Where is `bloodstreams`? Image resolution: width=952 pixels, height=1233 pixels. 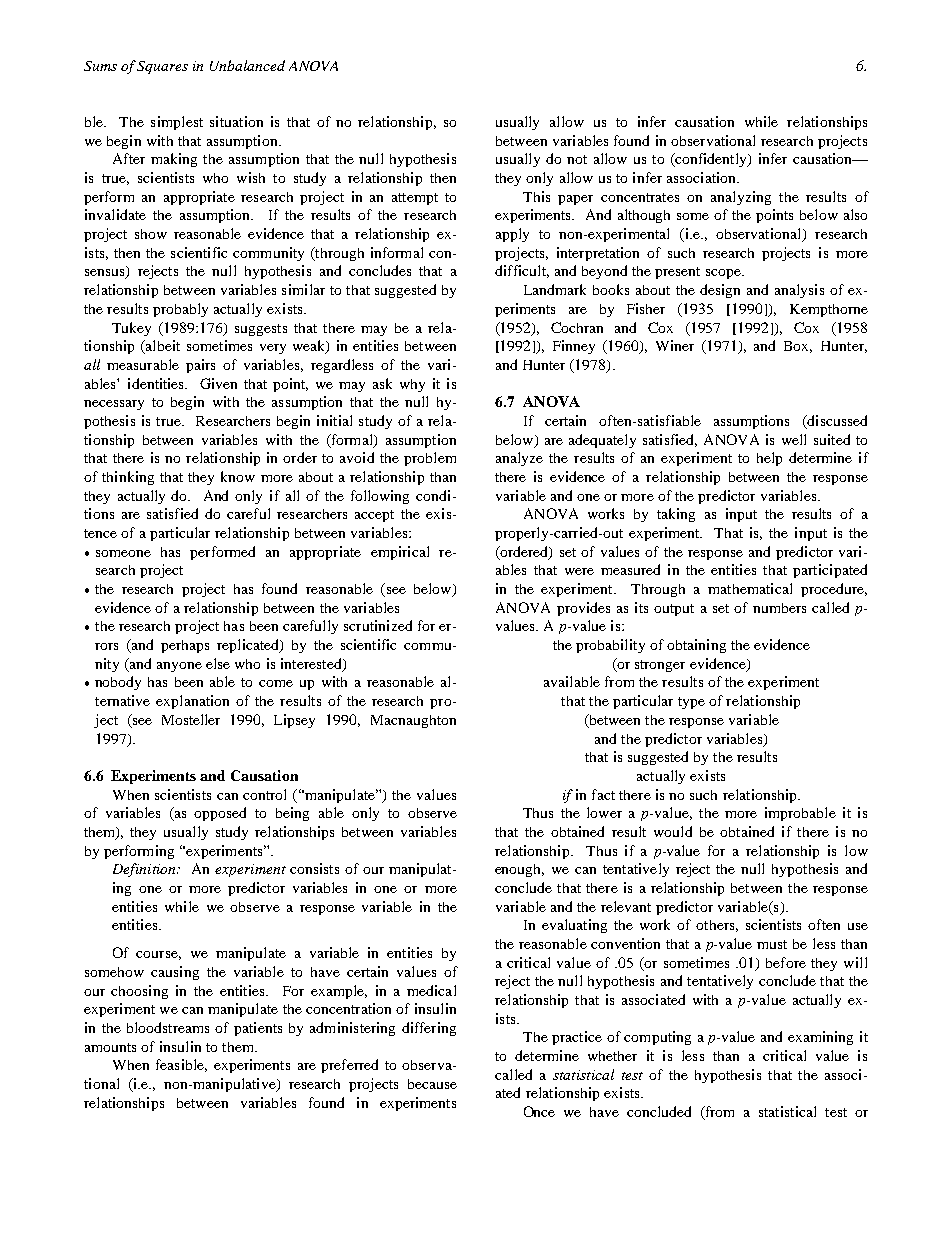 bloodstreams is located at coordinates (168, 1027).
